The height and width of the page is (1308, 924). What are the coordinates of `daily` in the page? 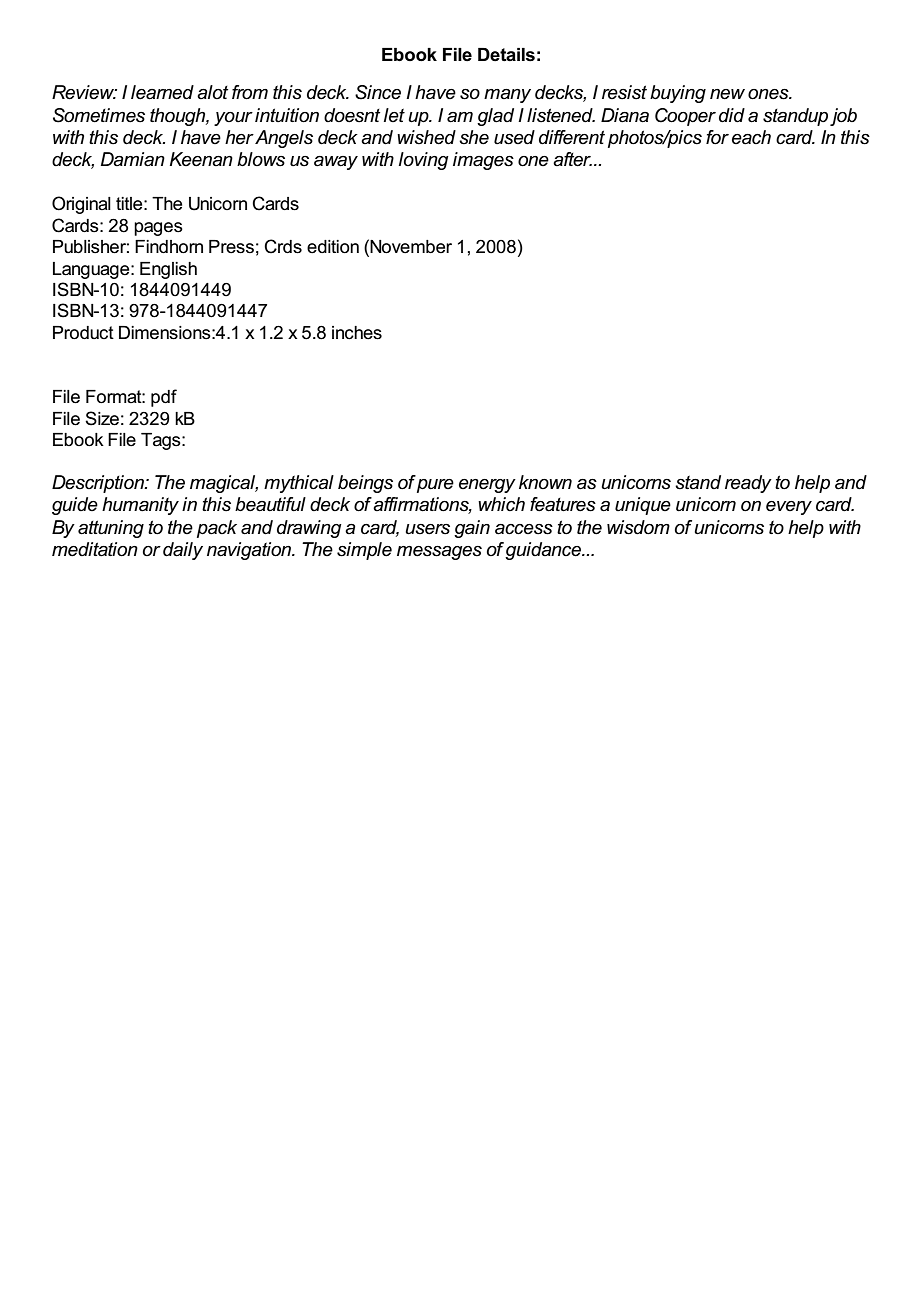 It's located at (183, 551).
